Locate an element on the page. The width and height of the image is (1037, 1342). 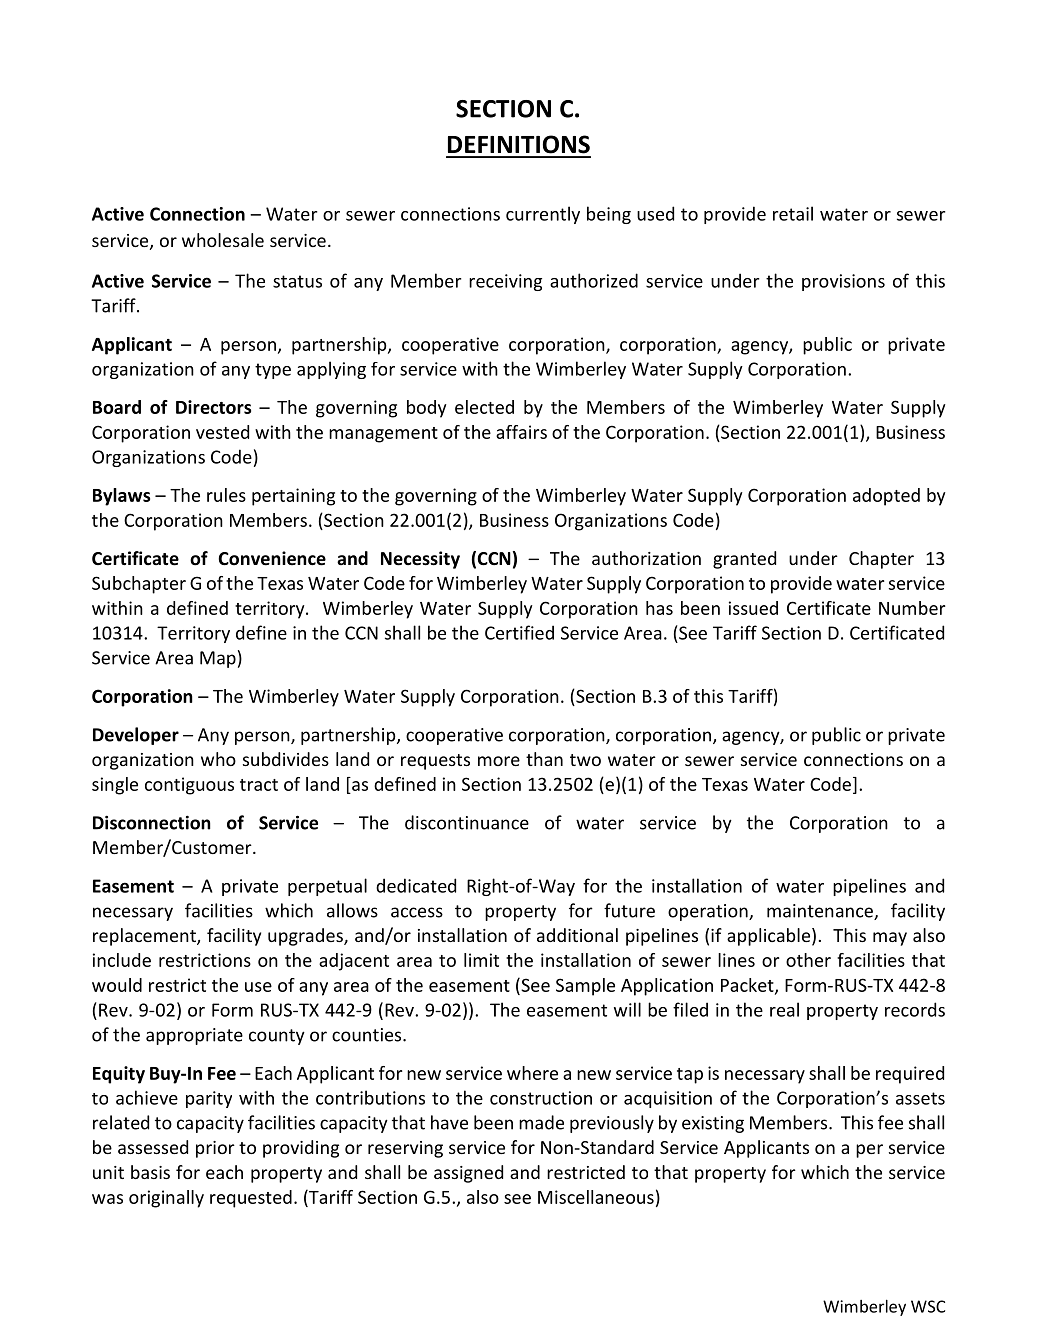
Map is located at coordinates (218, 659).
